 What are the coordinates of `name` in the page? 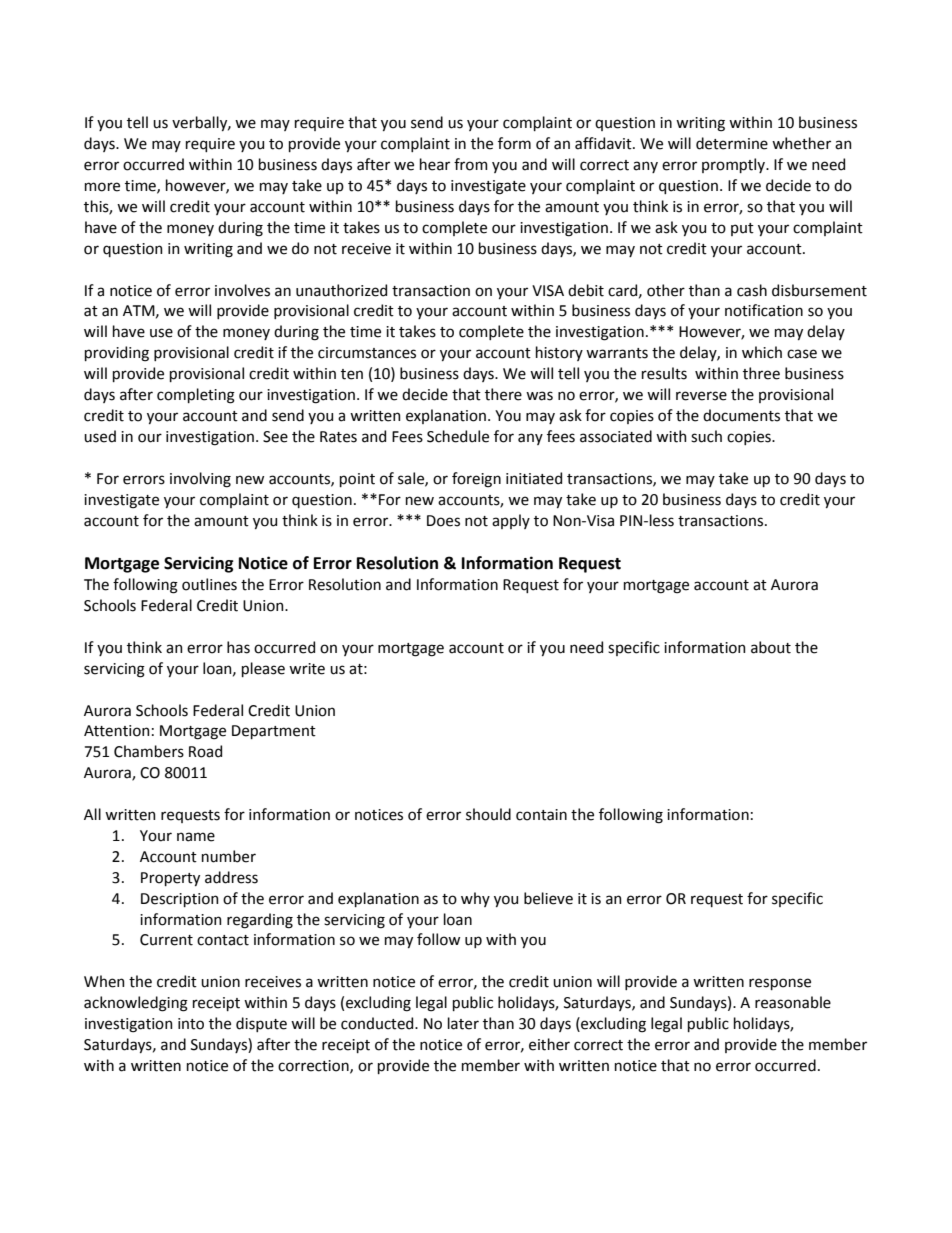 It's located at (196, 837).
